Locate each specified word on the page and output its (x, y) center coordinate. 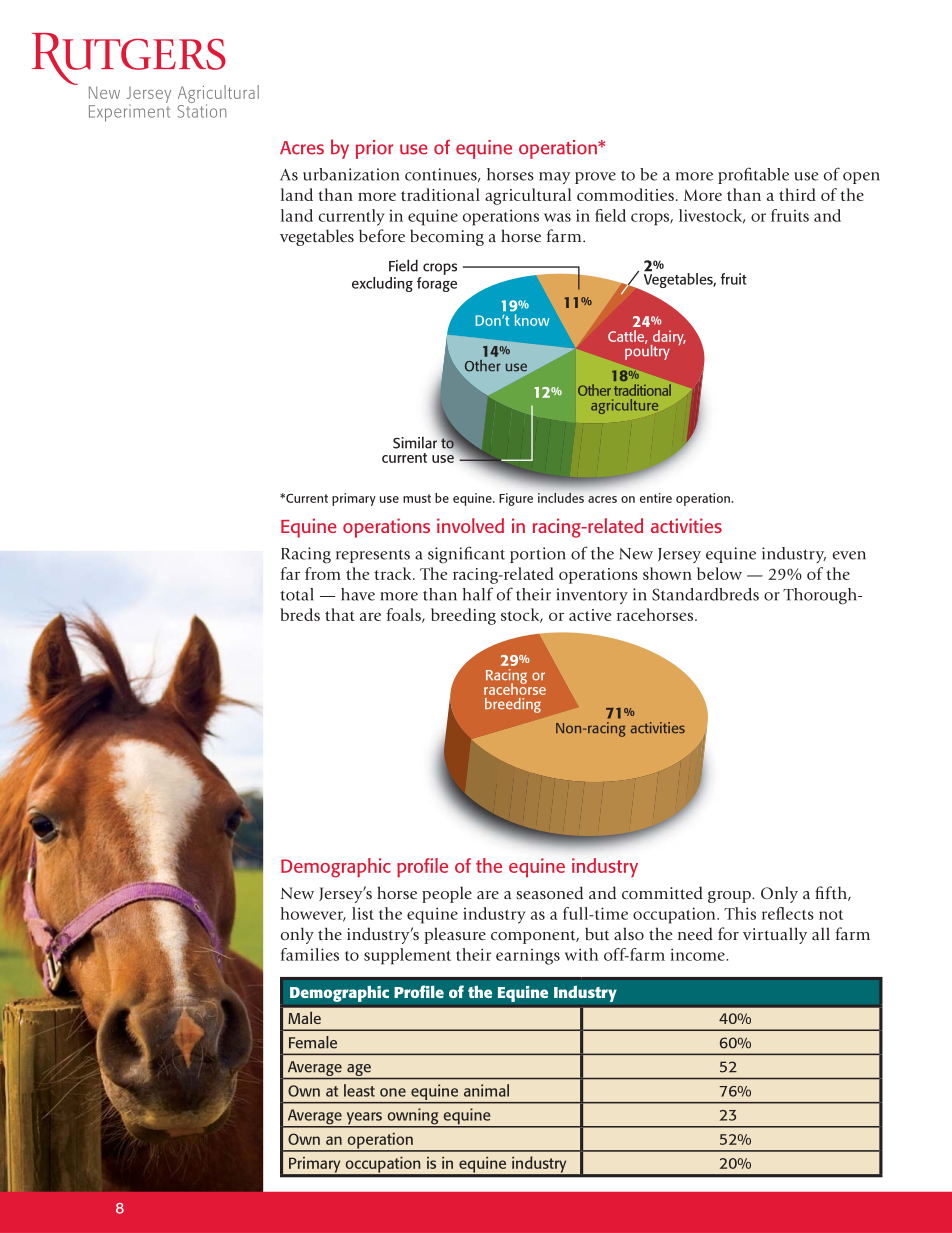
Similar (415, 443)
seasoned (549, 892)
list (363, 913)
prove (595, 178)
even (849, 555)
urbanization (351, 174)
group (730, 897)
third (797, 194)
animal (486, 1090)
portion (538, 555)
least (359, 1090)
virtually (775, 935)
